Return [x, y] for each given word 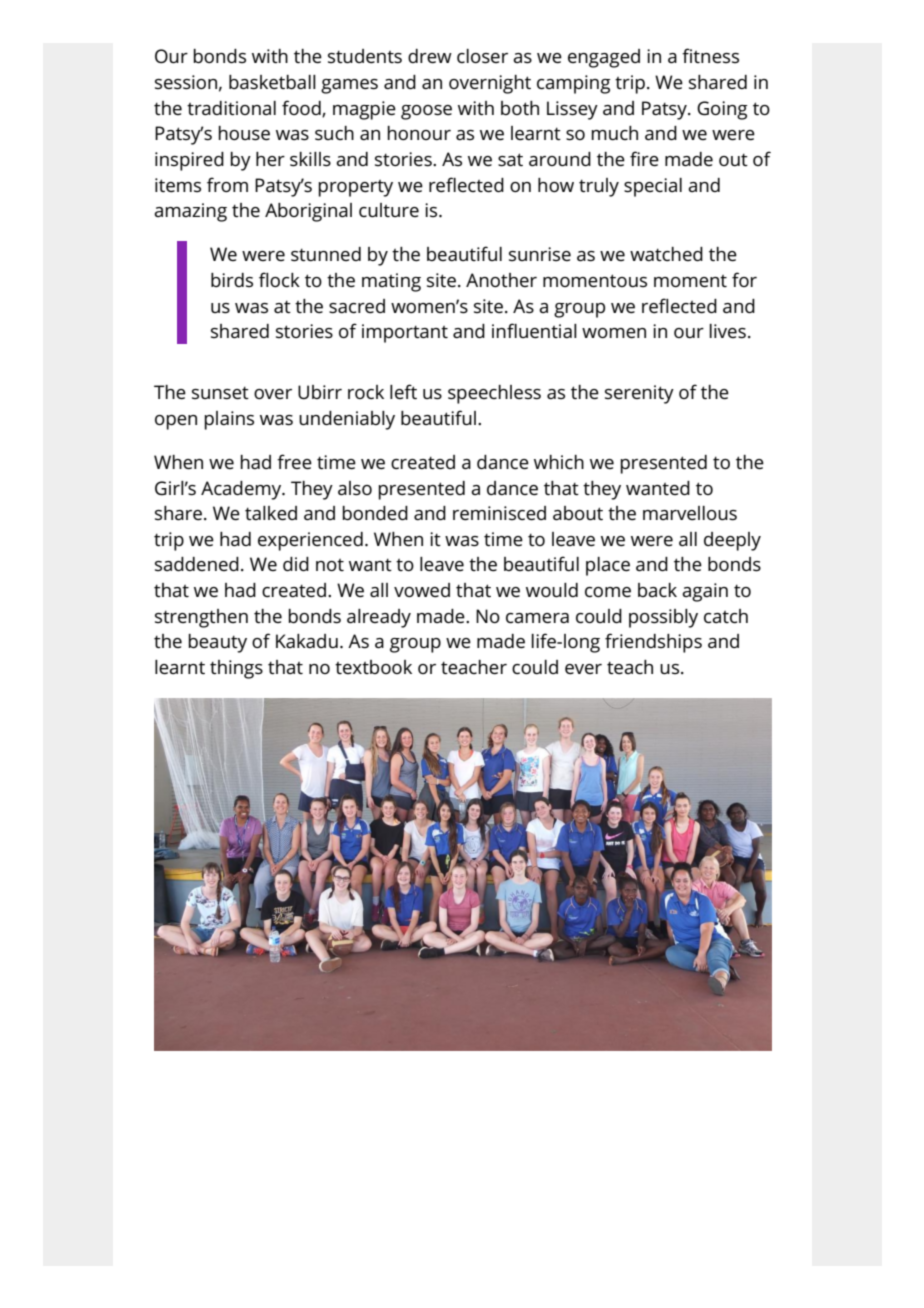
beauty [217, 643]
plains [229, 420]
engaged [604, 58]
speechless [494, 394]
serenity [639, 394]
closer [482, 56]
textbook [373, 667]
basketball [272, 82]
